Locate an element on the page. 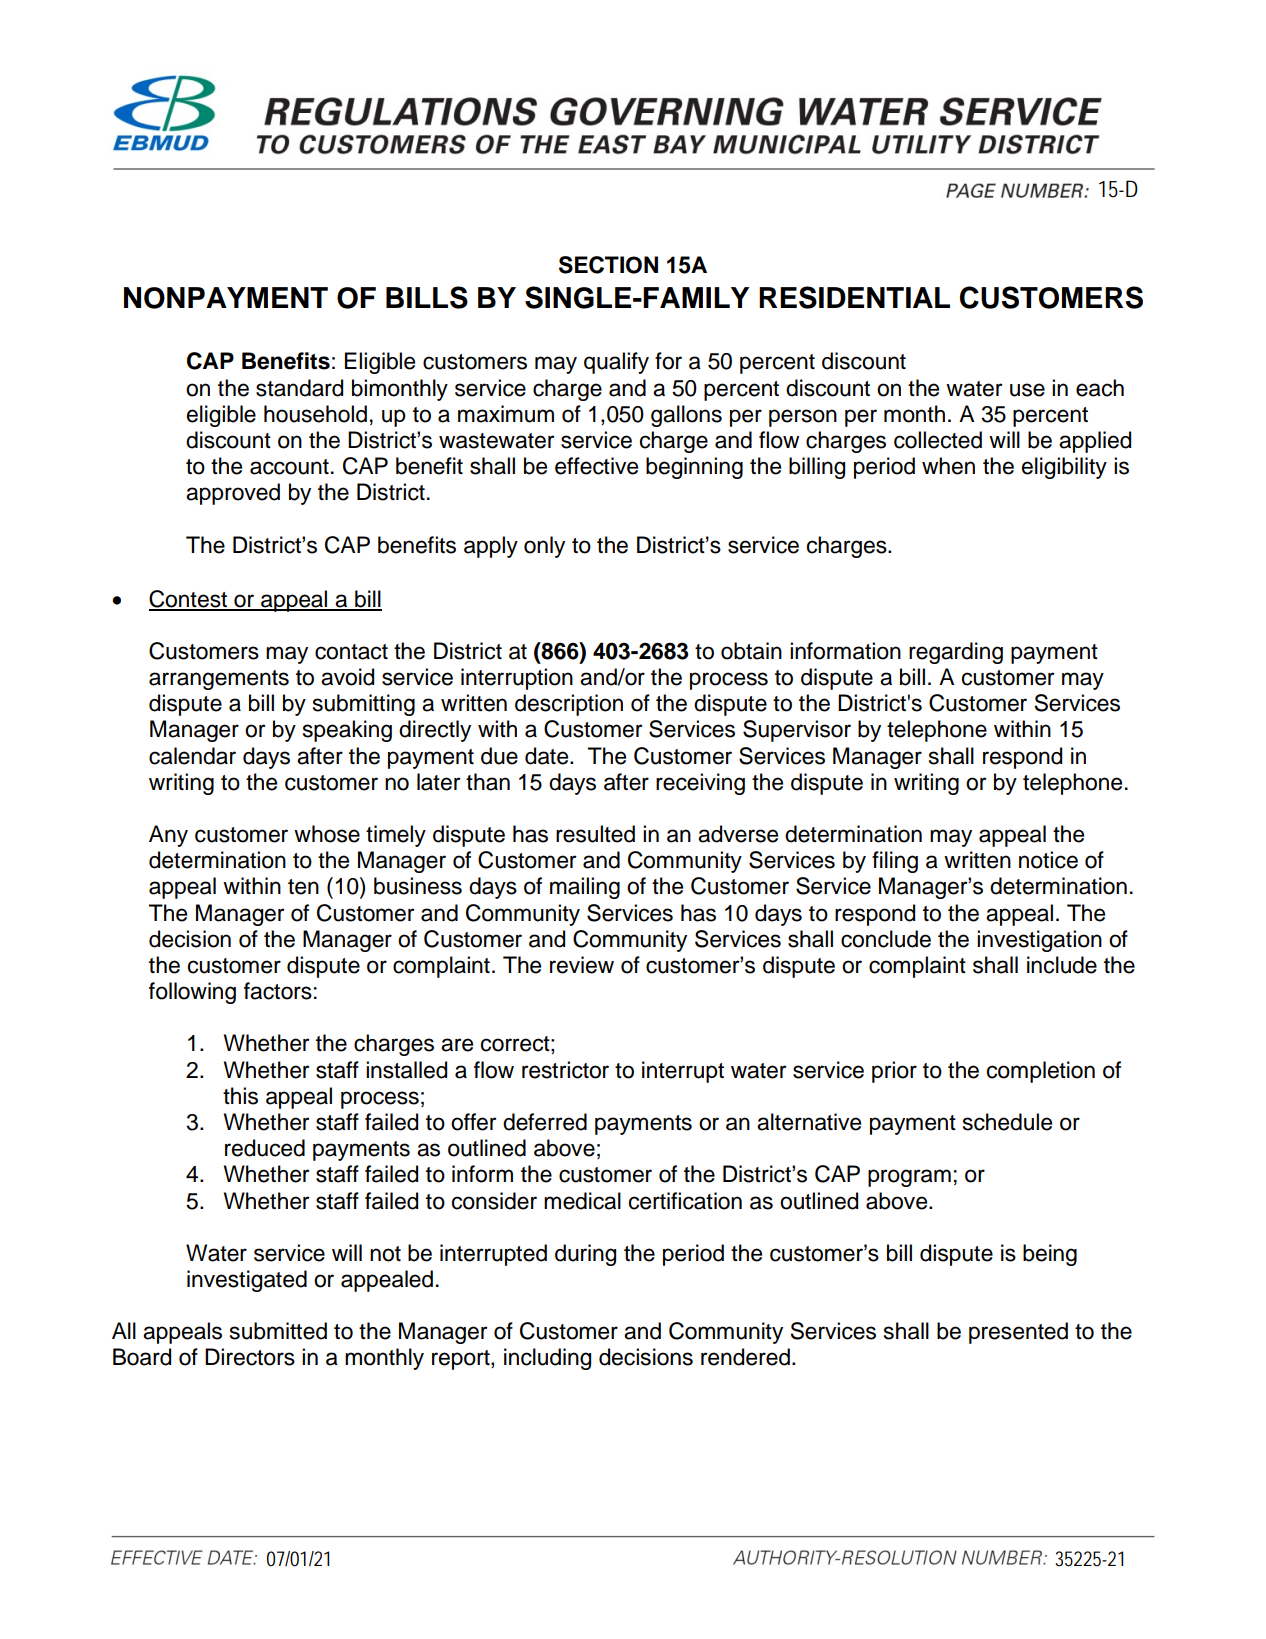 This document has width=1266, height=1639. include is located at coordinates (1062, 965).
